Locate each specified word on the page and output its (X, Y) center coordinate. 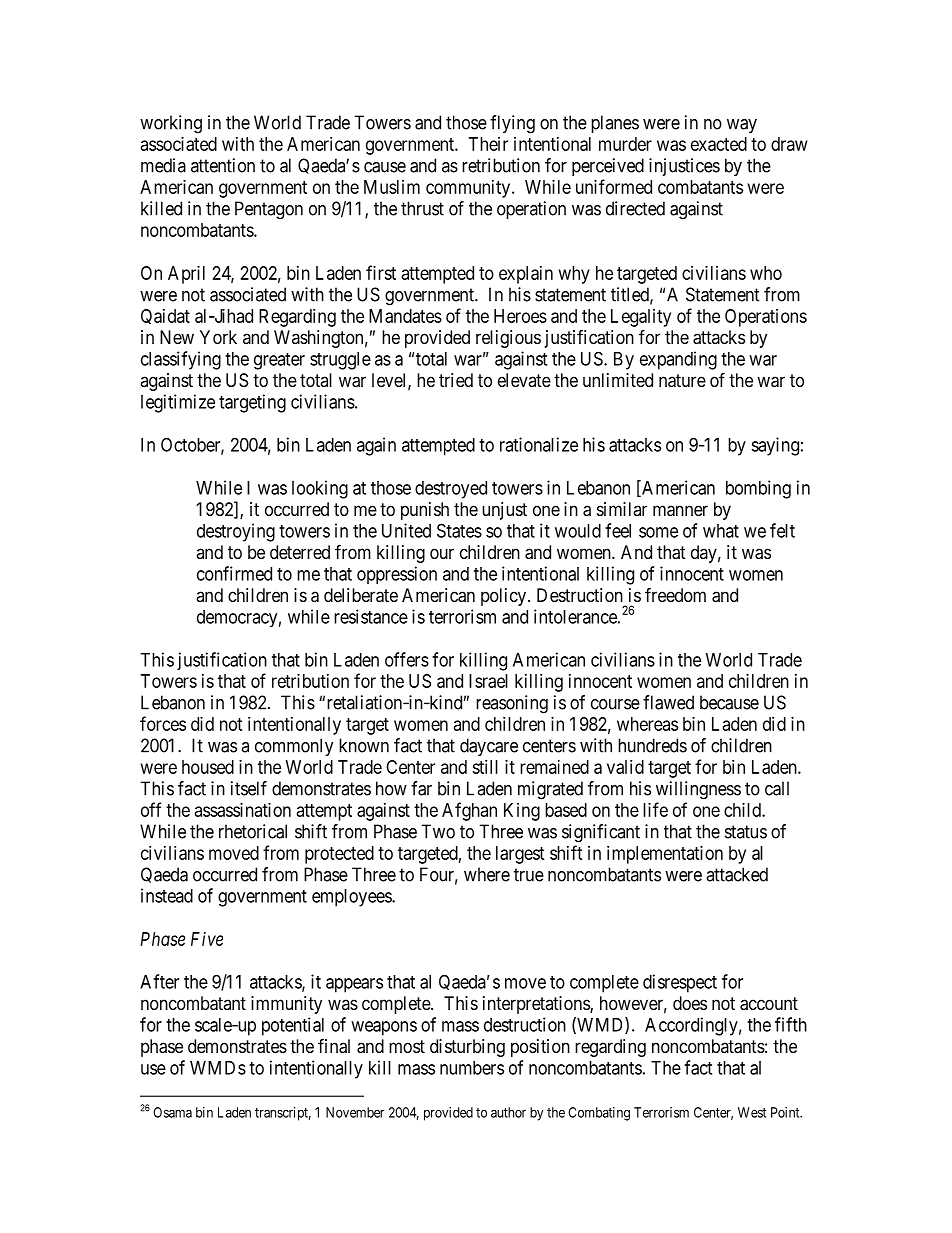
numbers (472, 1068)
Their (488, 144)
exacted (719, 144)
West (752, 1112)
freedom (675, 594)
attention (223, 165)
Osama (172, 1112)
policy (505, 597)
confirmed (234, 573)
